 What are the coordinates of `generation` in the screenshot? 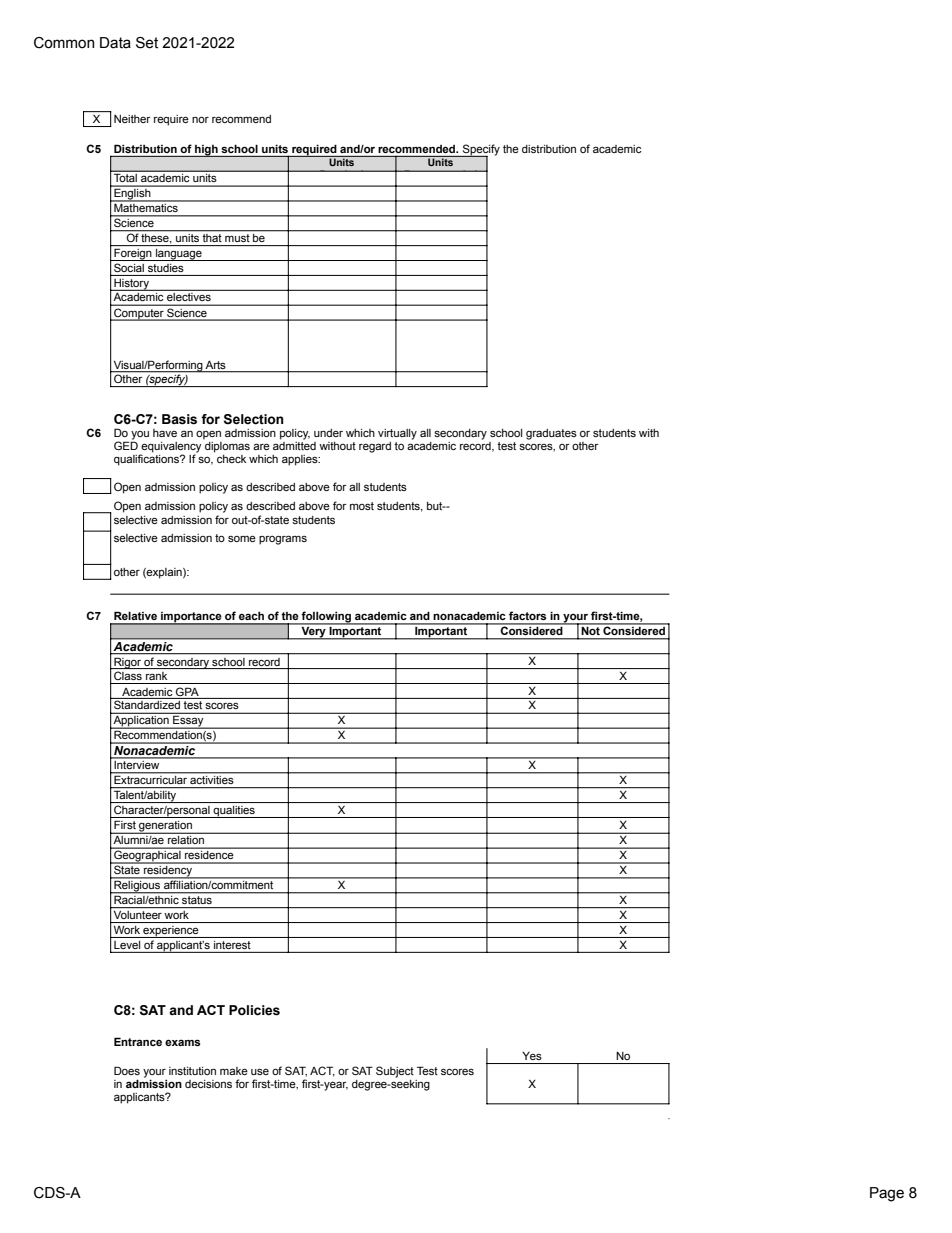 It's located at (165, 827).
